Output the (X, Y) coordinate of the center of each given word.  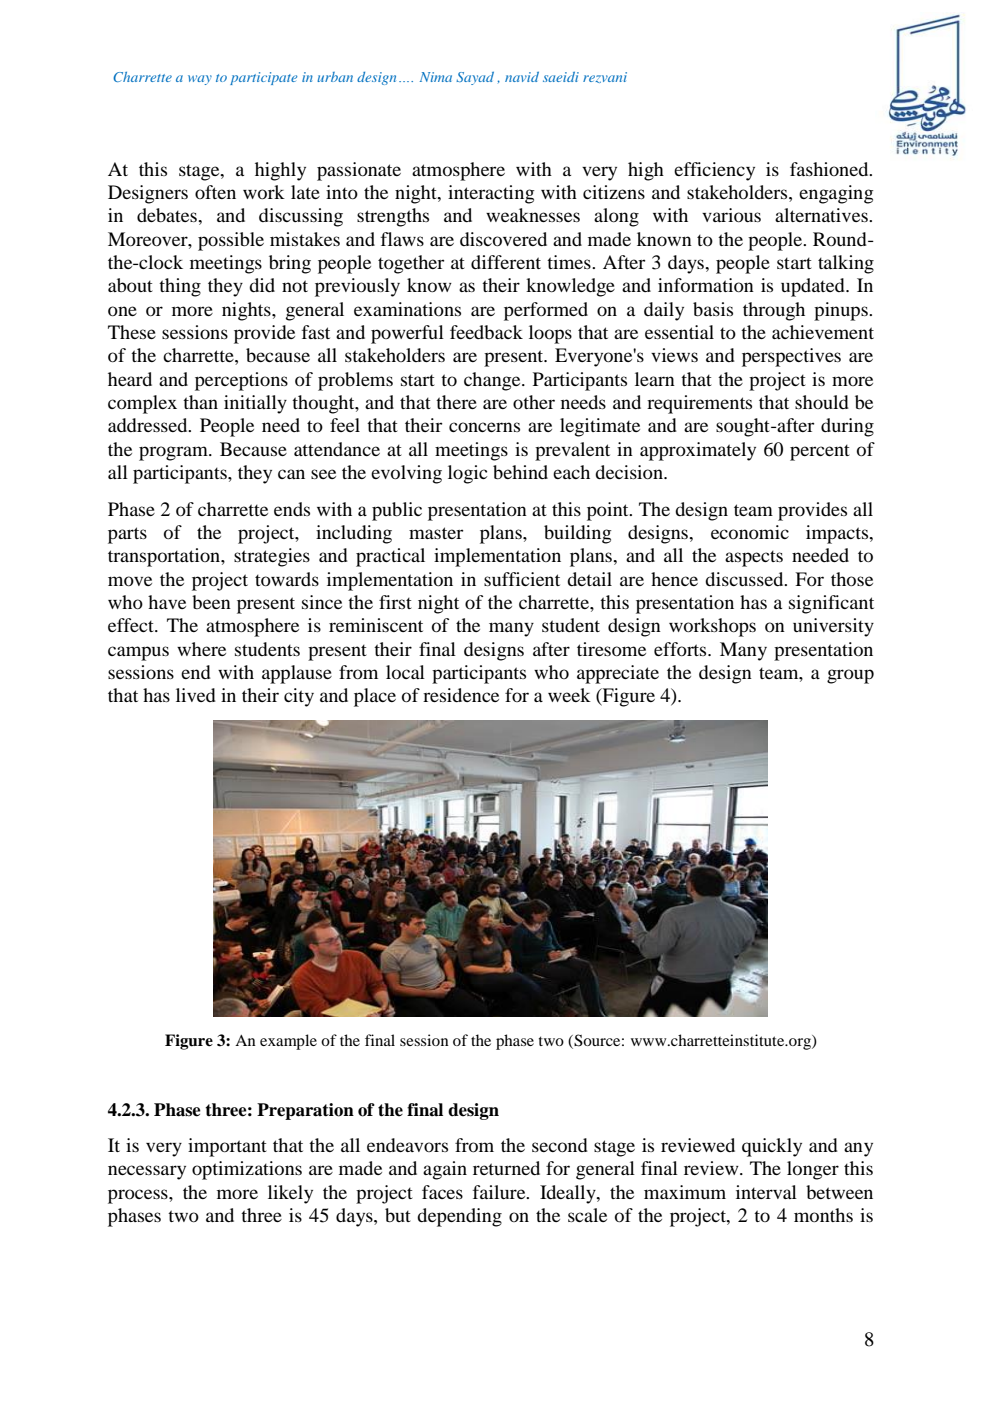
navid (522, 77)
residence (461, 695)
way (200, 80)
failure (500, 1192)
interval (766, 1192)
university (833, 627)
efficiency (714, 171)
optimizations (247, 1170)
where (201, 649)
